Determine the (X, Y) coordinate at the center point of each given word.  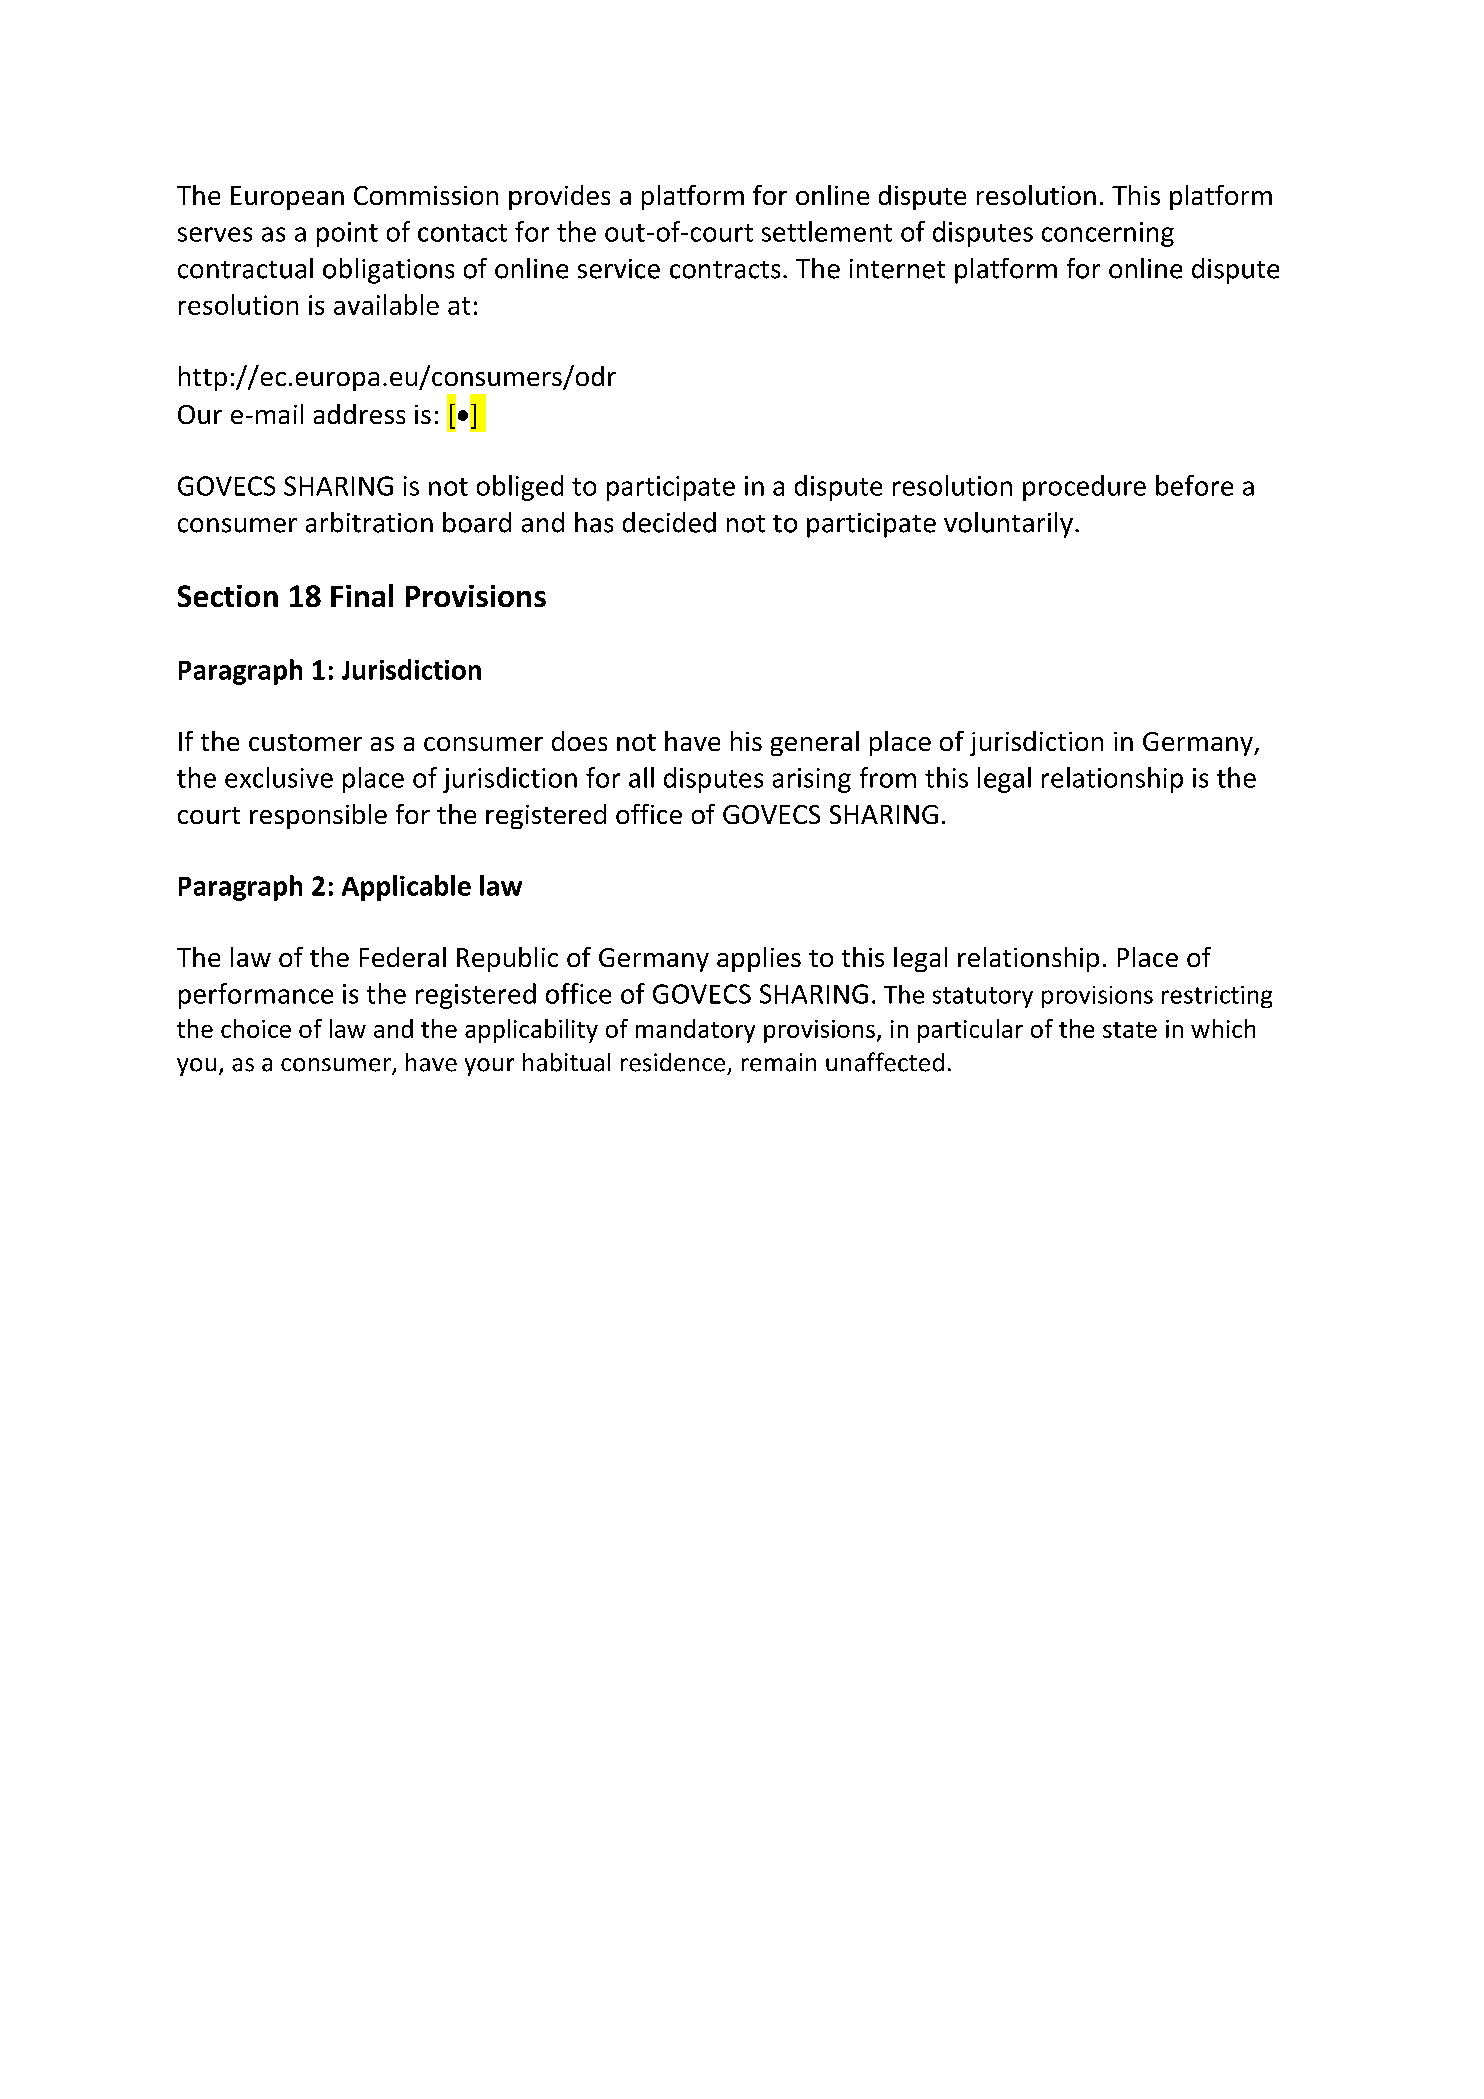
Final (362, 595)
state (1130, 1030)
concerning (1108, 234)
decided (669, 522)
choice (256, 1028)
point (347, 234)
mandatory (695, 1031)
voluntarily (1008, 525)
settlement (827, 231)
